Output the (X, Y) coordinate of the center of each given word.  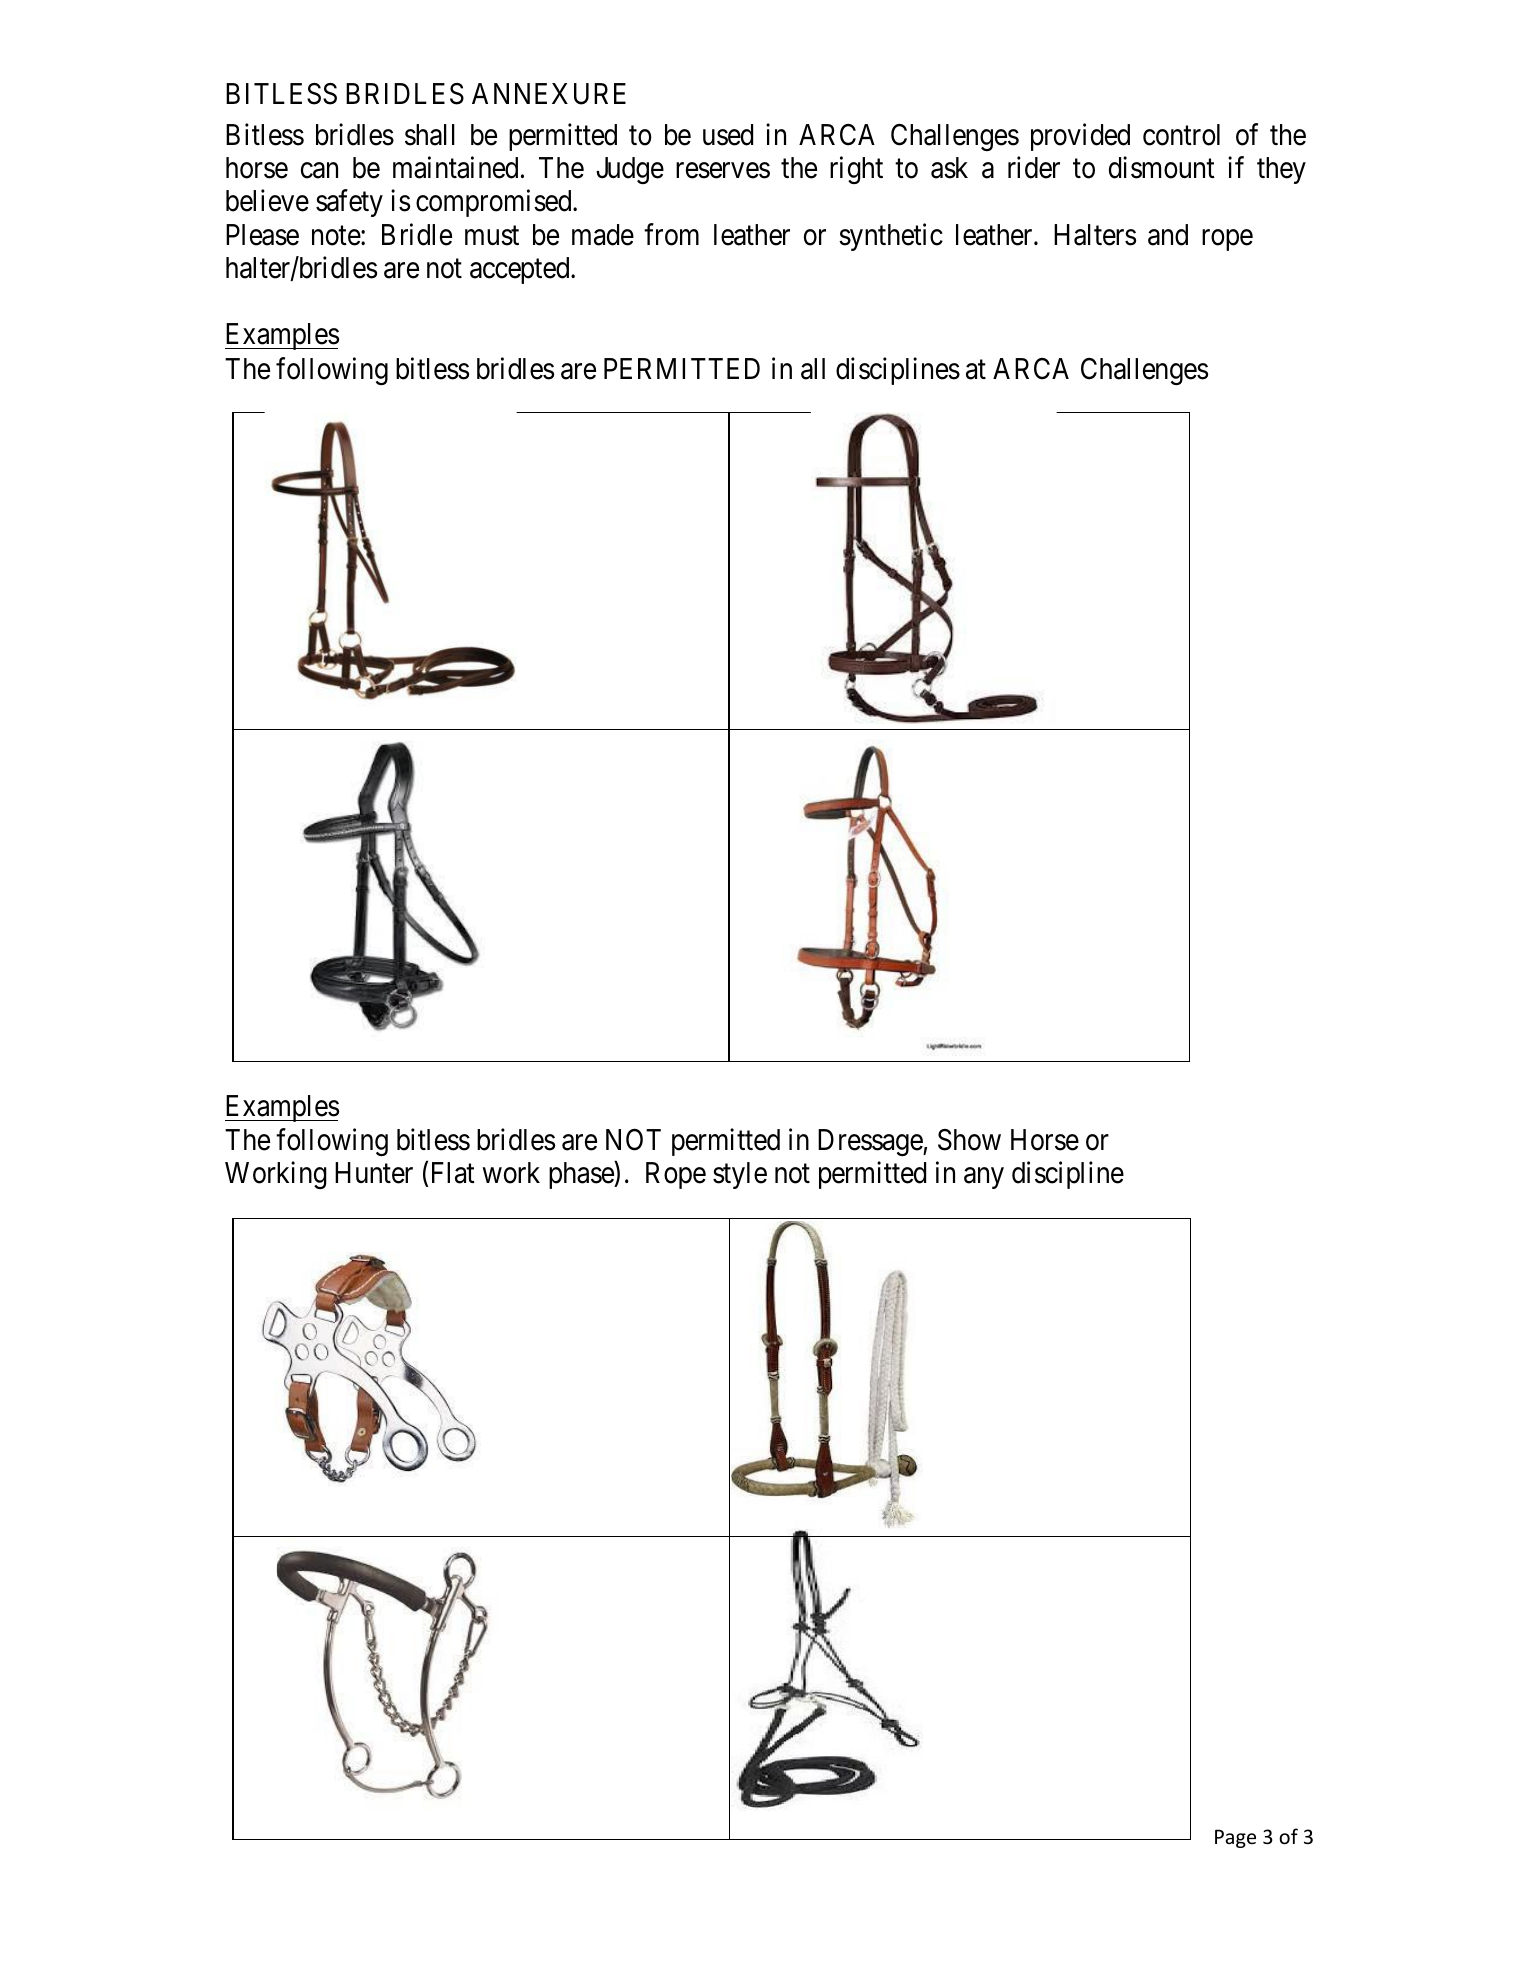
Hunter (374, 1173)
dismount (1162, 168)
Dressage (871, 1142)
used (728, 135)
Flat (453, 1173)
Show (969, 1140)
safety (349, 203)
